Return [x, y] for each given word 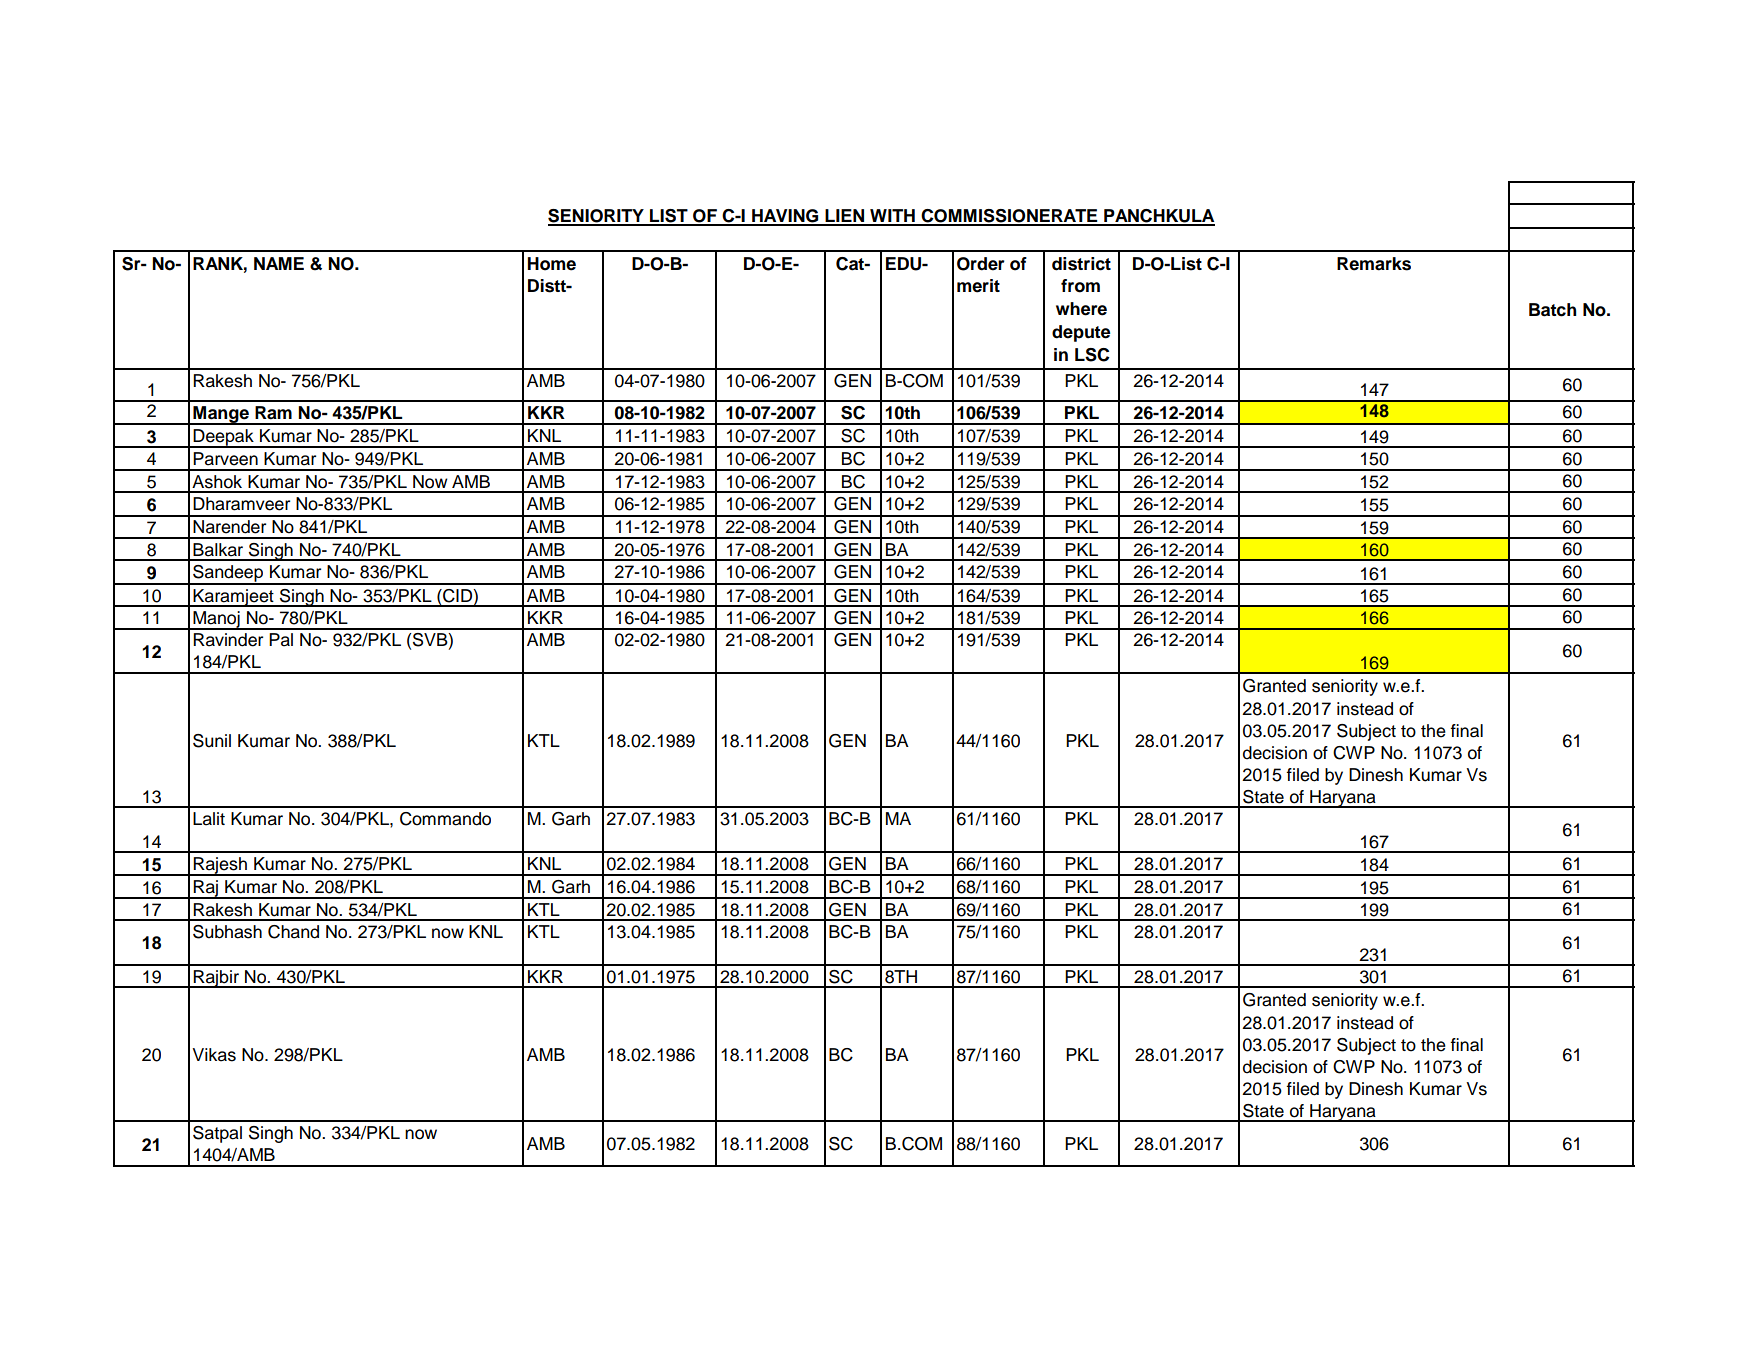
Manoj [216, 620]
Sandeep [228, 574]
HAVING [785, 217]
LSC [1092, 355]
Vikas [214, 1055]
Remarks [1374, 264]
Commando [445, 819]
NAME [279, 263]
